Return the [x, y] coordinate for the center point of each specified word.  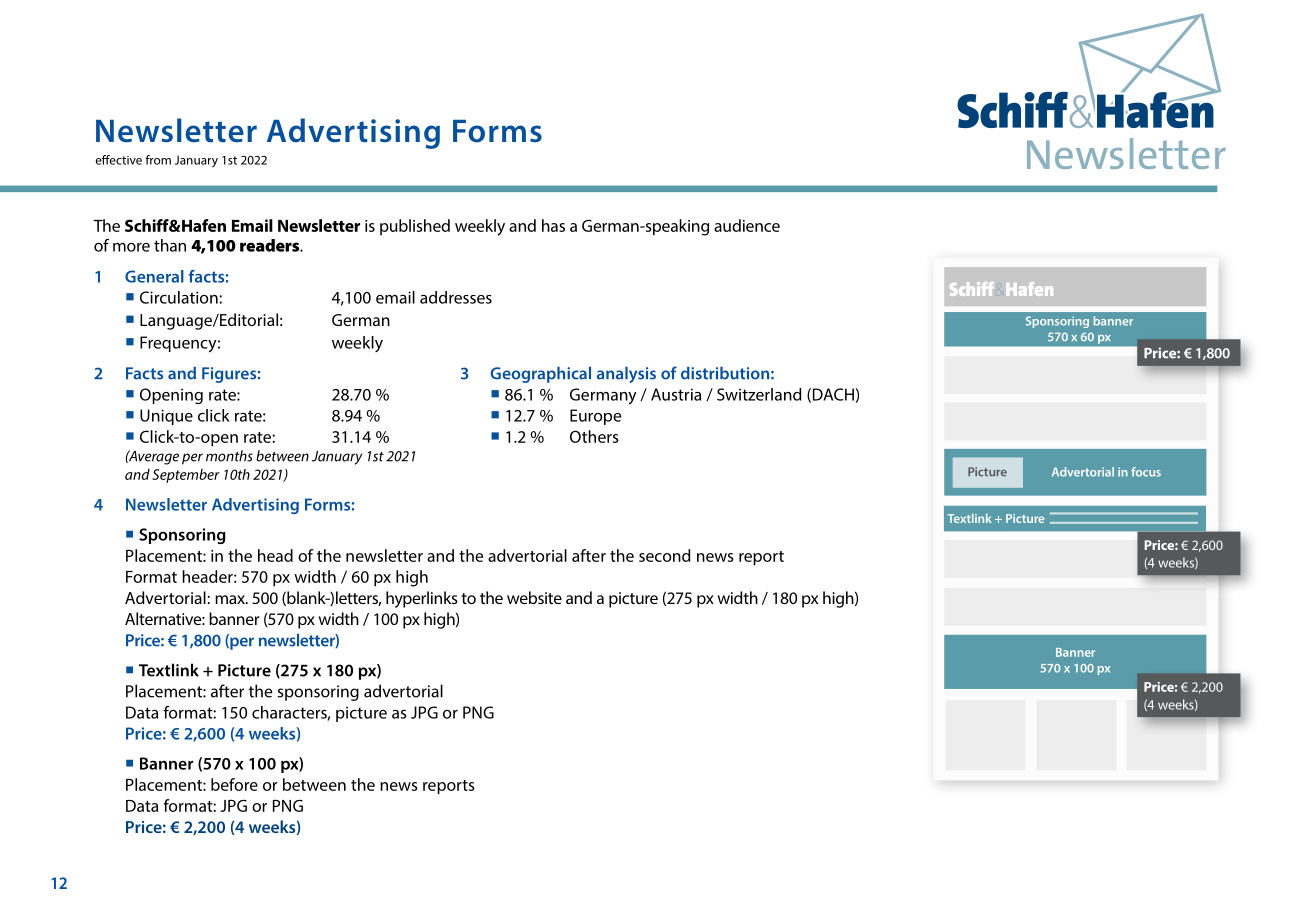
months [229, 456]
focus [1146, 472]
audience [747, 225]
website [534, 597]
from [158, 160]
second [664, 555]
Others [594, 436]
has [553, 225]
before [234, 784]
